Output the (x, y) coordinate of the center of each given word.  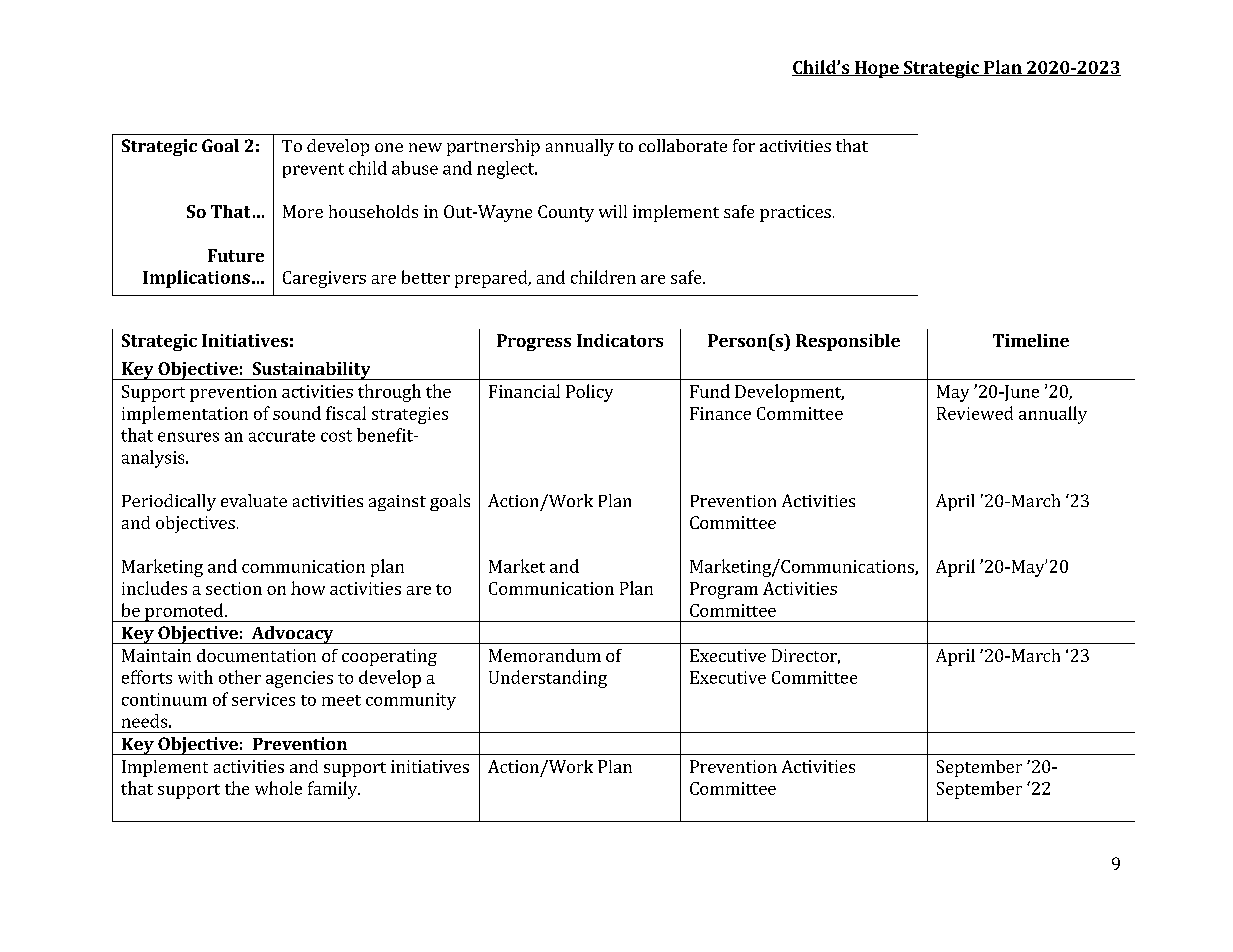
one (389, 147)
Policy (589, 393)
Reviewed (975, 413)
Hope (876, 69)
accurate (282, 436)
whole (278, 788)
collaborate (683, 145)
